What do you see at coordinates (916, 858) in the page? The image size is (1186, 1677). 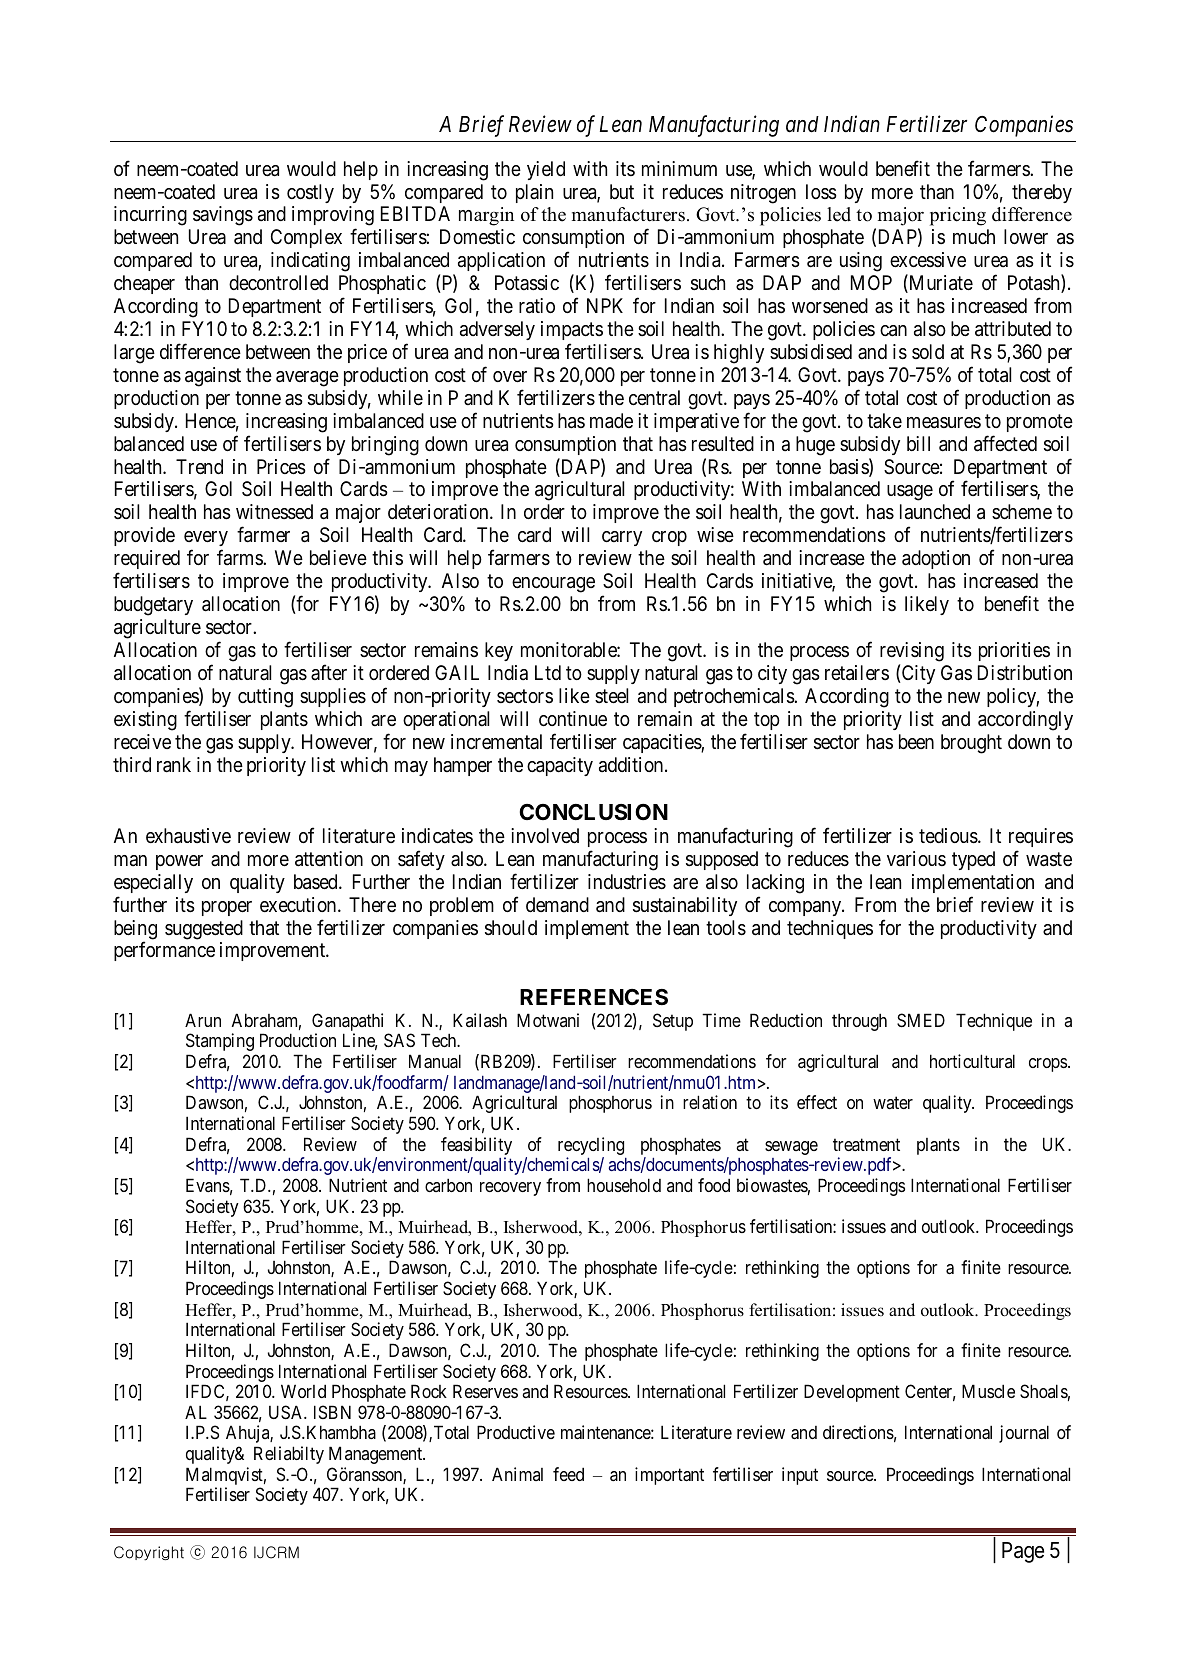 I see `various` at bounding box center [916, 858].
